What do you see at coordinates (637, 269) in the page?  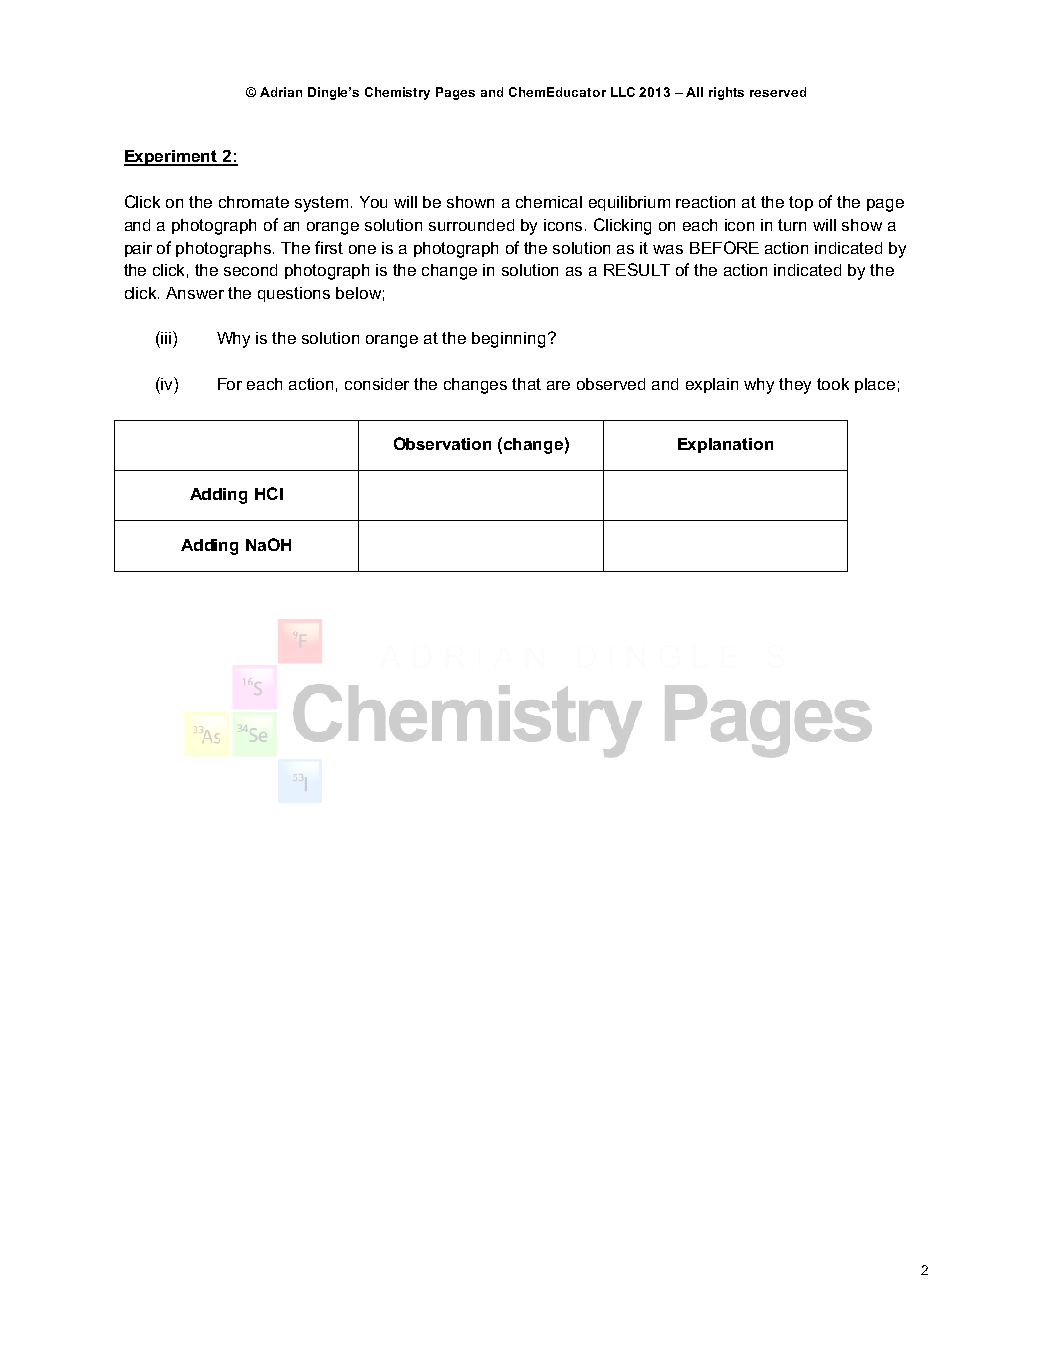 I see `RESULT` at bounding box center [637, 269].
